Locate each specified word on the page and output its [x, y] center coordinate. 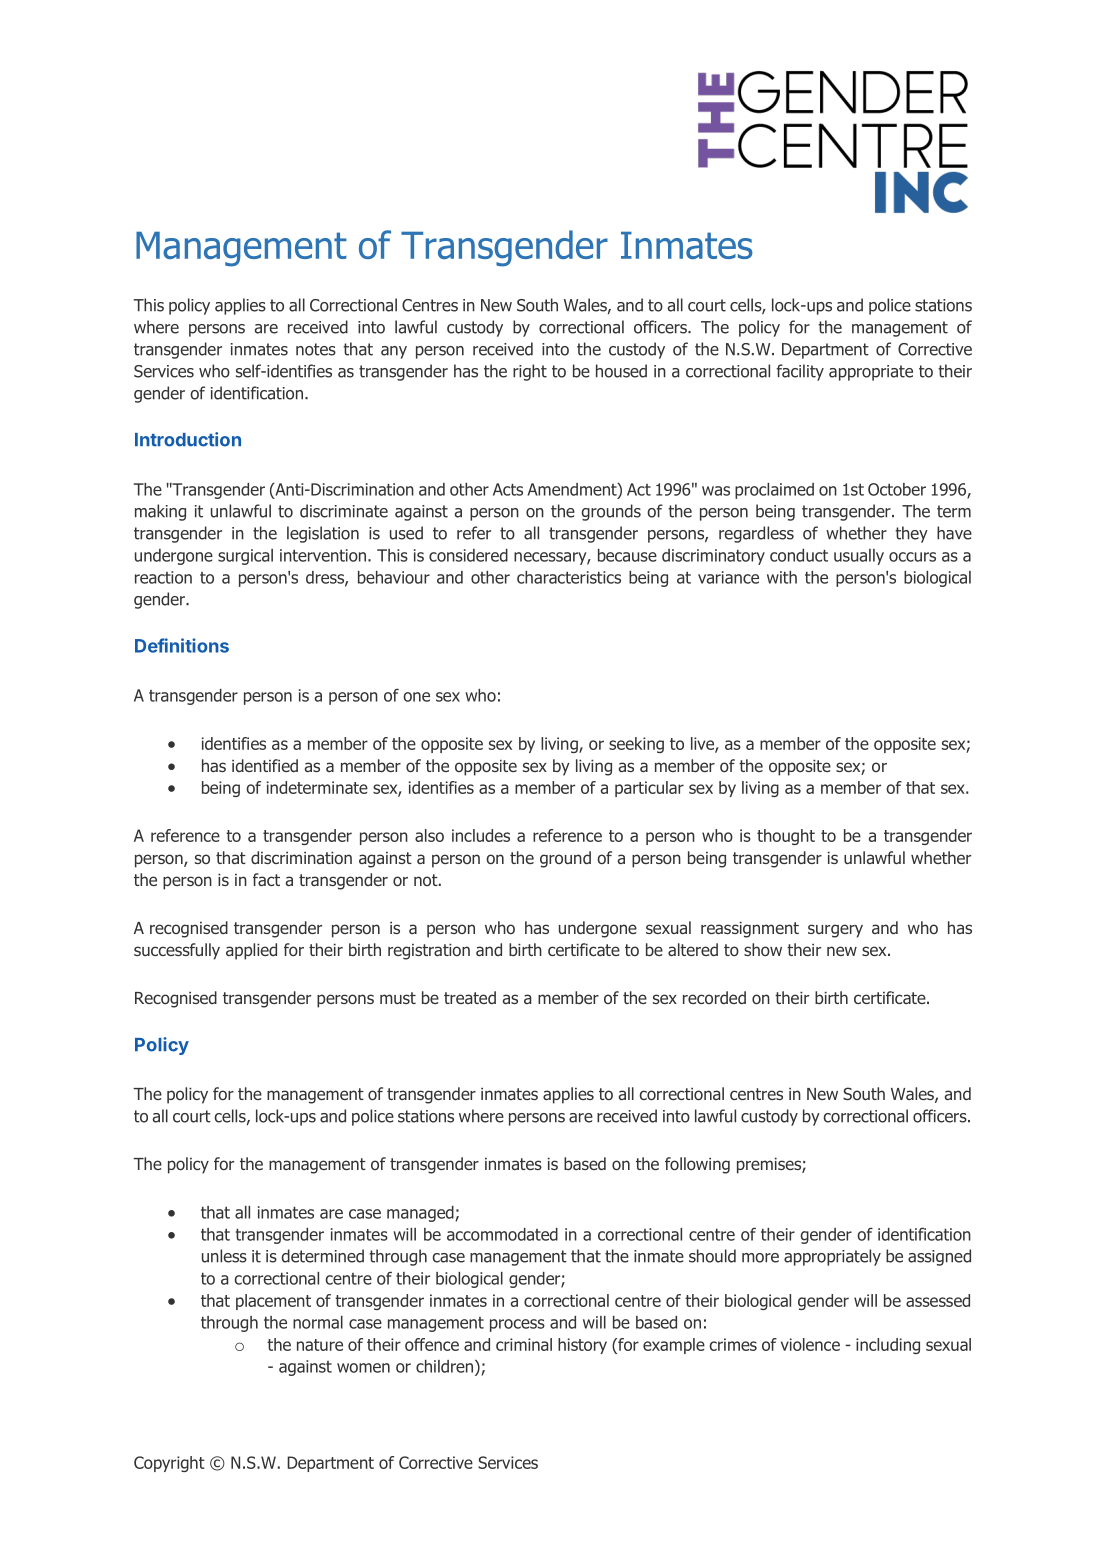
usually [859, 557]
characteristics [569, 577]
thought [786, 837]
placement [273, 1302]
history [582, 1346]
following [697, 1165]
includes [481, 835]
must [398, 998]
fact [266, 879]
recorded [714, 997]
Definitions [182, 645]
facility [800, 372]
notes [316, 349]
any [394, 352]
